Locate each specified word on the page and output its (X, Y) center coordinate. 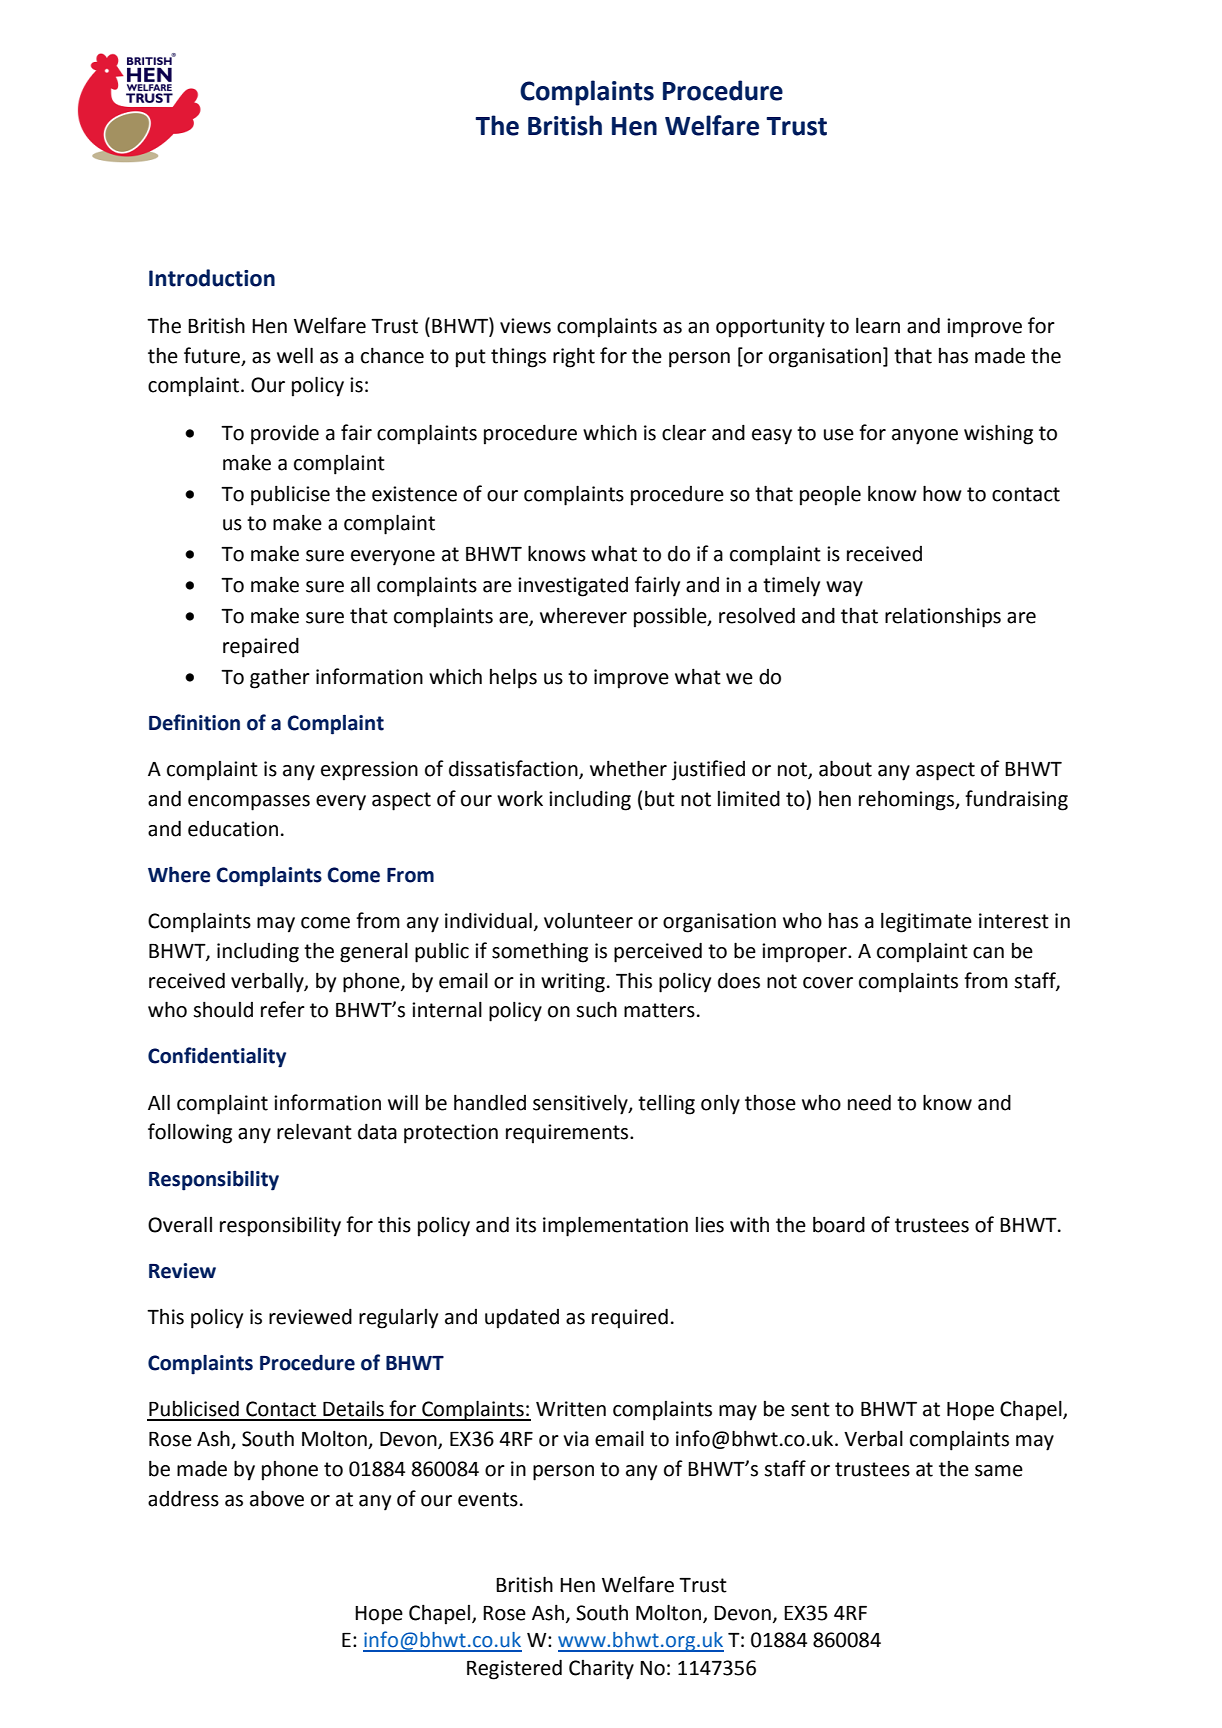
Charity (601, 1670)
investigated (573, 587)
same (999, 1471)
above (277, 1498)
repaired (261, 647)
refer (283, 1009)
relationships (943, 617)
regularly (398, 1319)
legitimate (926, 922)
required (630, 1318)
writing (573, 983)
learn (878, 325)
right (574, 357)
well (295, 355)
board (839, 1224)
